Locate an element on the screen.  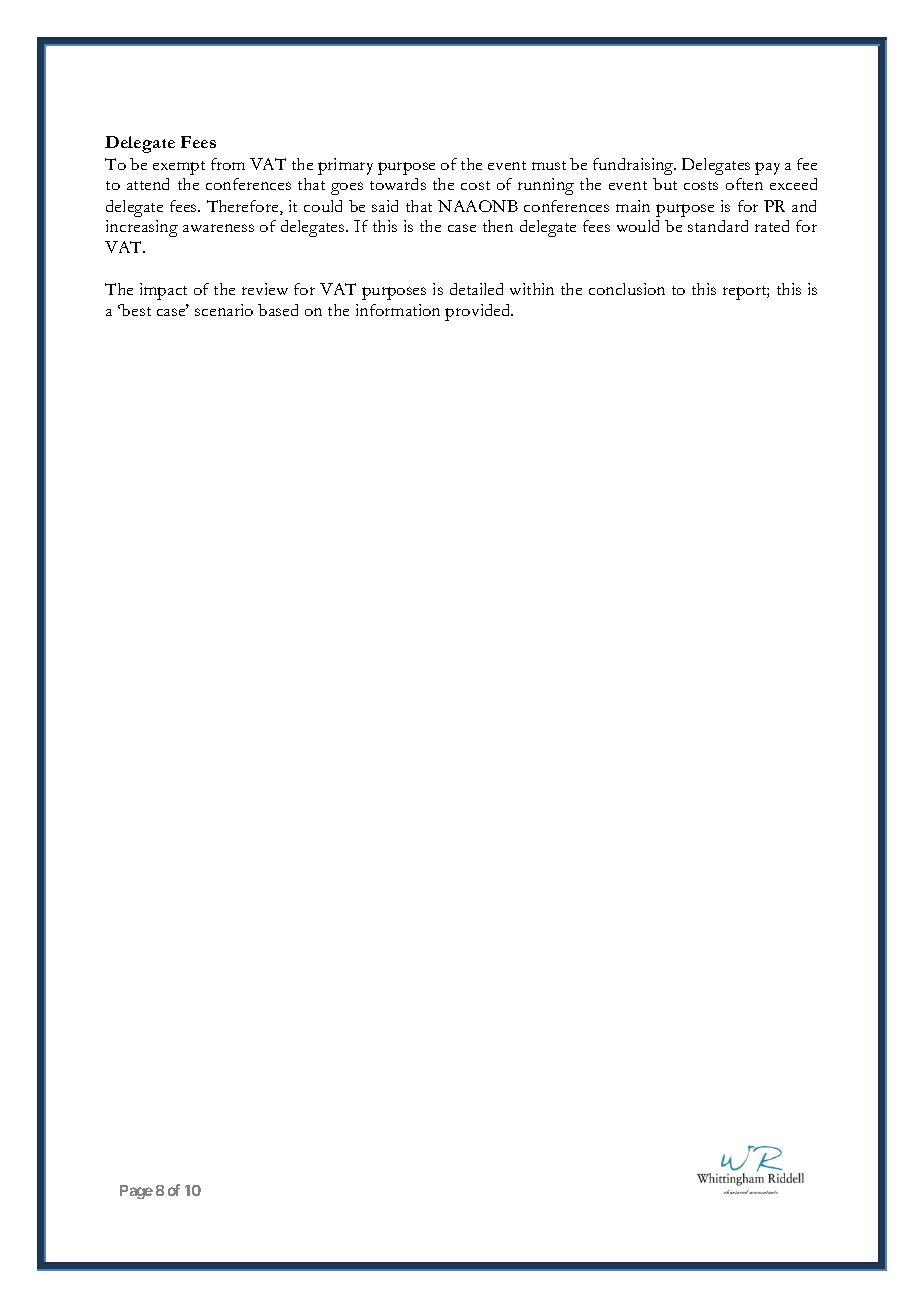
provided is located at coordinates (479, 312).
